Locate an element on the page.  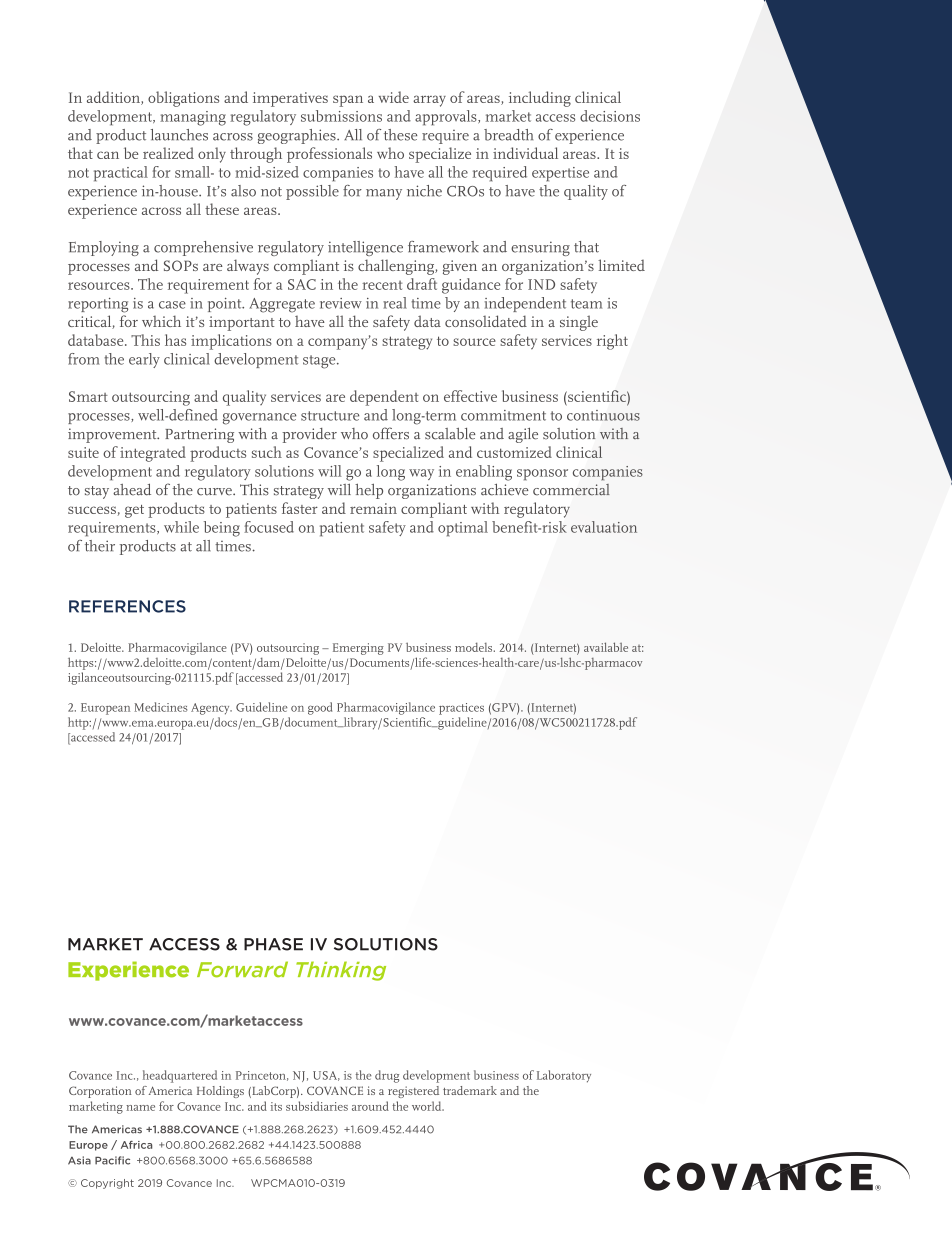
Emerging is located at coordinates (358, 649).
